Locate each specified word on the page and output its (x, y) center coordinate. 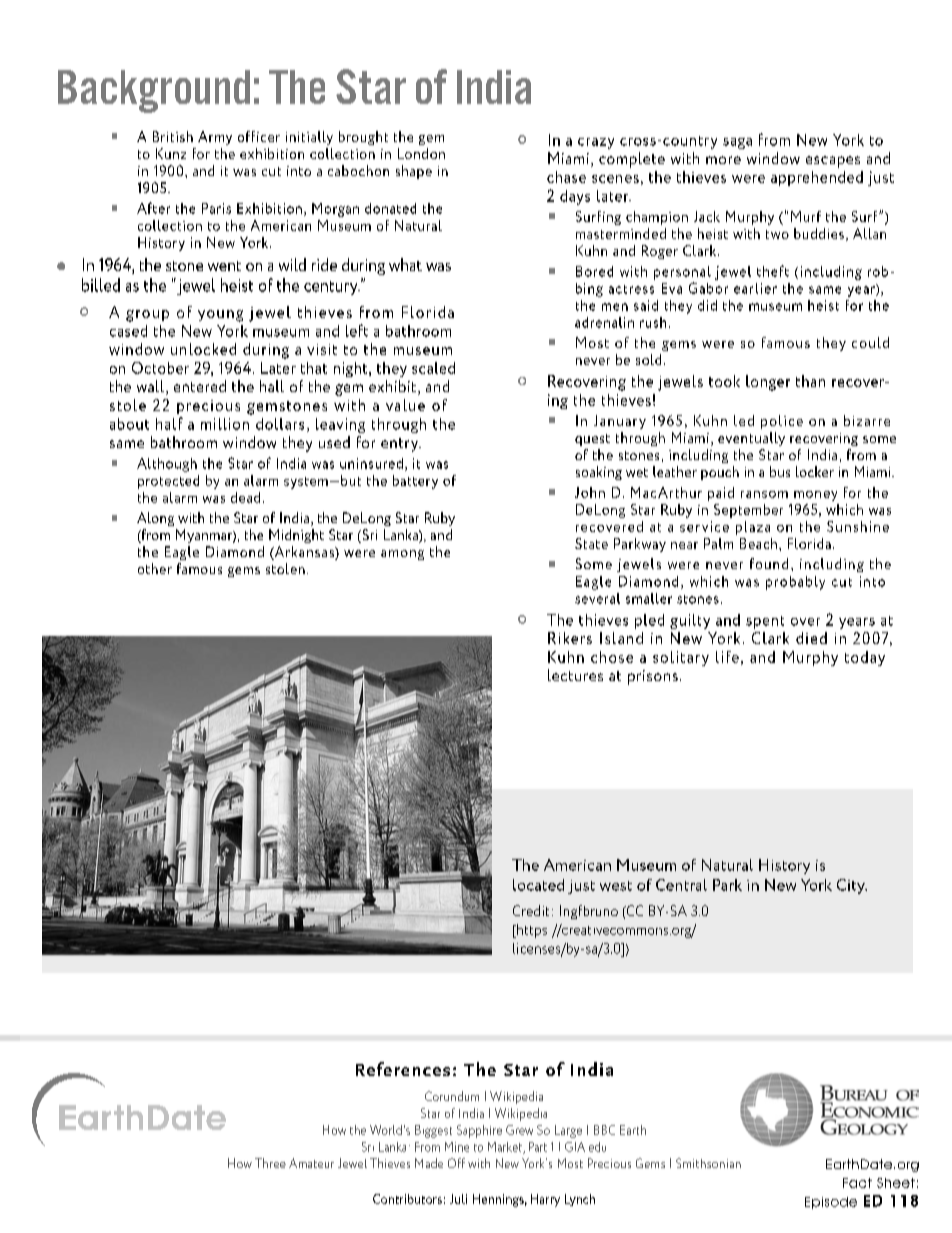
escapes (833, 162)
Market (506, 1148)
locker (815, 471)
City (852, 886)
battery (415, 482)
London (421, 153)
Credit (531, 910)
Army (215, 138)
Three (270, 1163)
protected (168, 482)
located (538, 885)
